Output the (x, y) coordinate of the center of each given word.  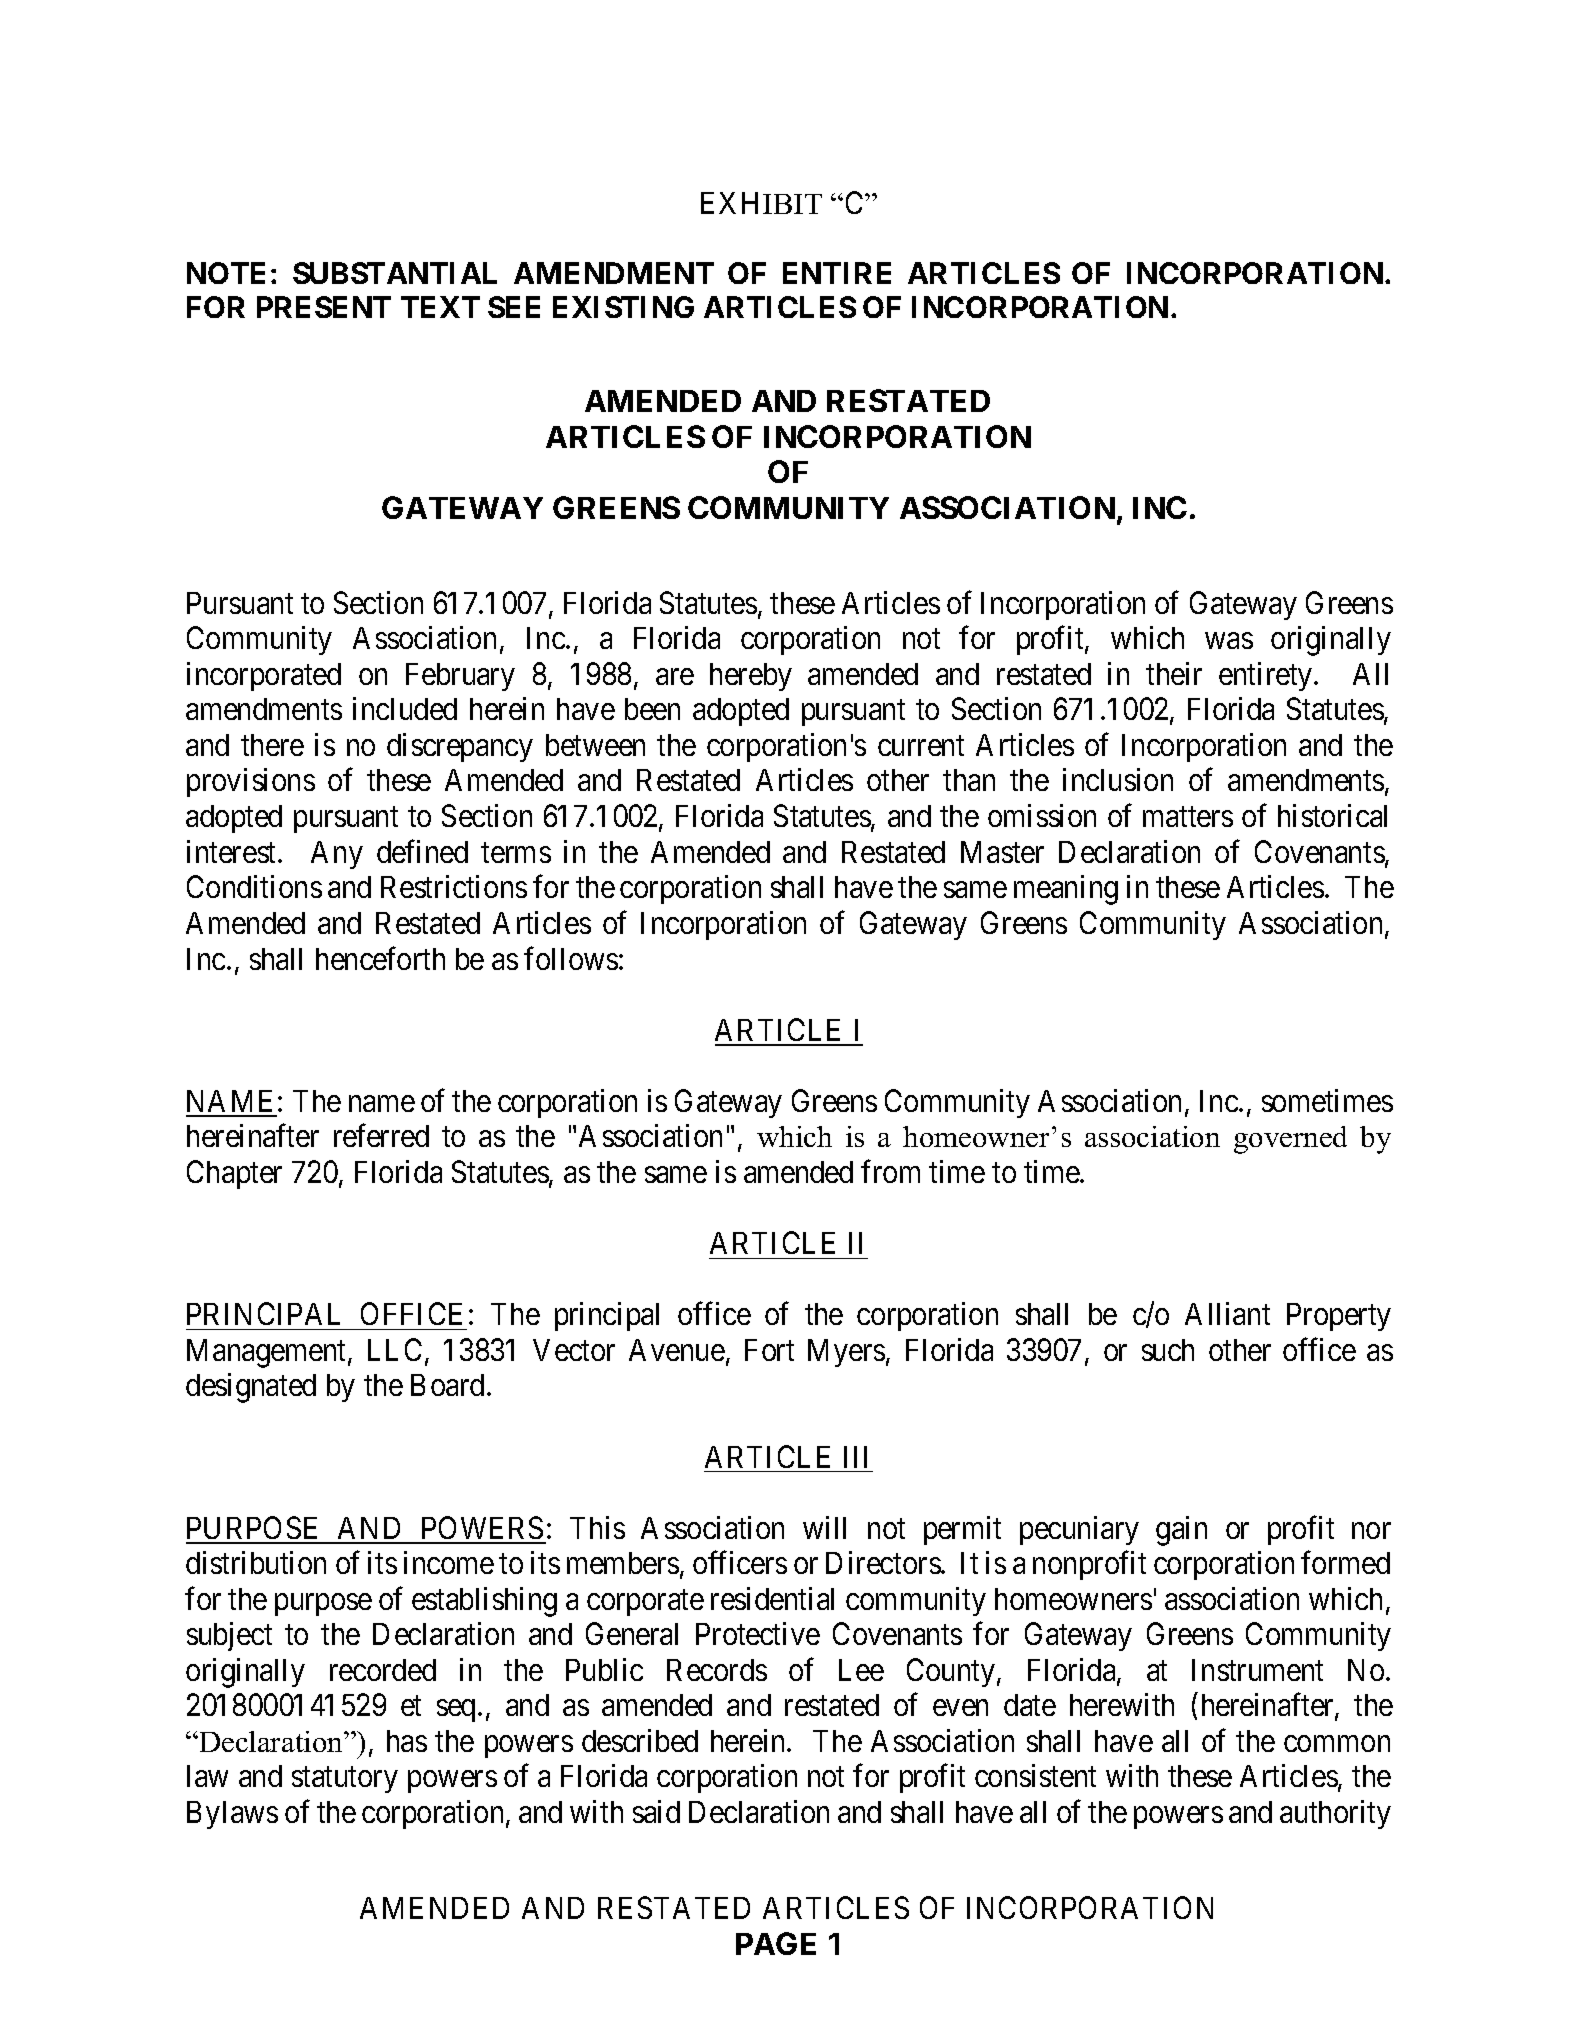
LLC (395, 1349)
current (921, 746)
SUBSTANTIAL (395, 273)
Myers (846, 1353)
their (1174, 673)
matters (1188, 817)
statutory (345, 1780)
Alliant (1227, 1313)
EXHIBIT (761, 203)
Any (337, 855)
